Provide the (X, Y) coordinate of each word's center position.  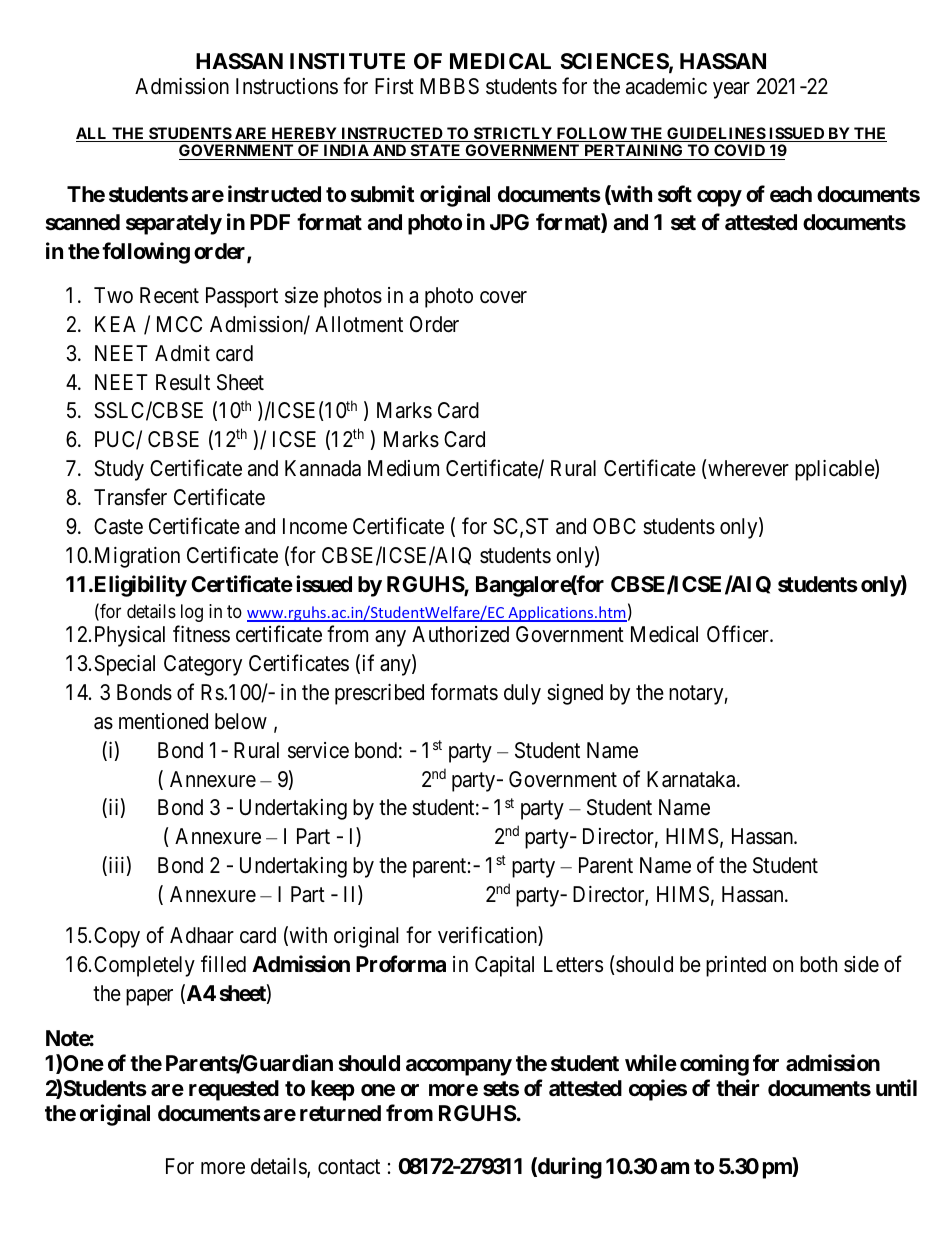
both (818, 964)
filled (223, 964)
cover (503, 297)
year (731, 90)
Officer (739, 634)
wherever (748, 468)
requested (234, 1090)
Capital (504, 966)
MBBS (449, 86)
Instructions (287, 86)
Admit (182, 353)
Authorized (460, 634)
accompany (459, 1067)
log (192, 613)
